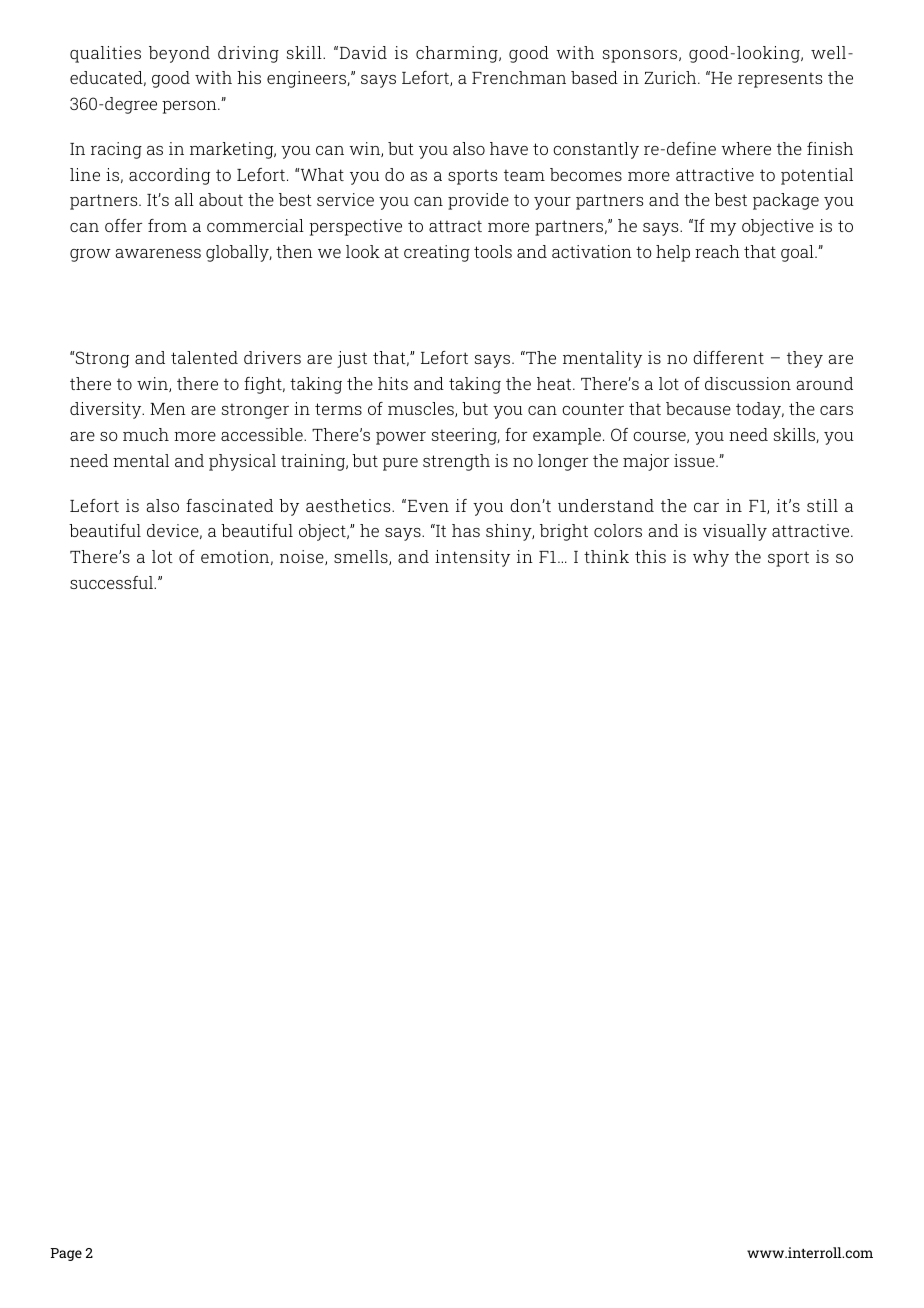 This screenshot has height=1308, width=924. Describe the element at coordinates (190, 107) in the screenshot. I see `person` at that location.
